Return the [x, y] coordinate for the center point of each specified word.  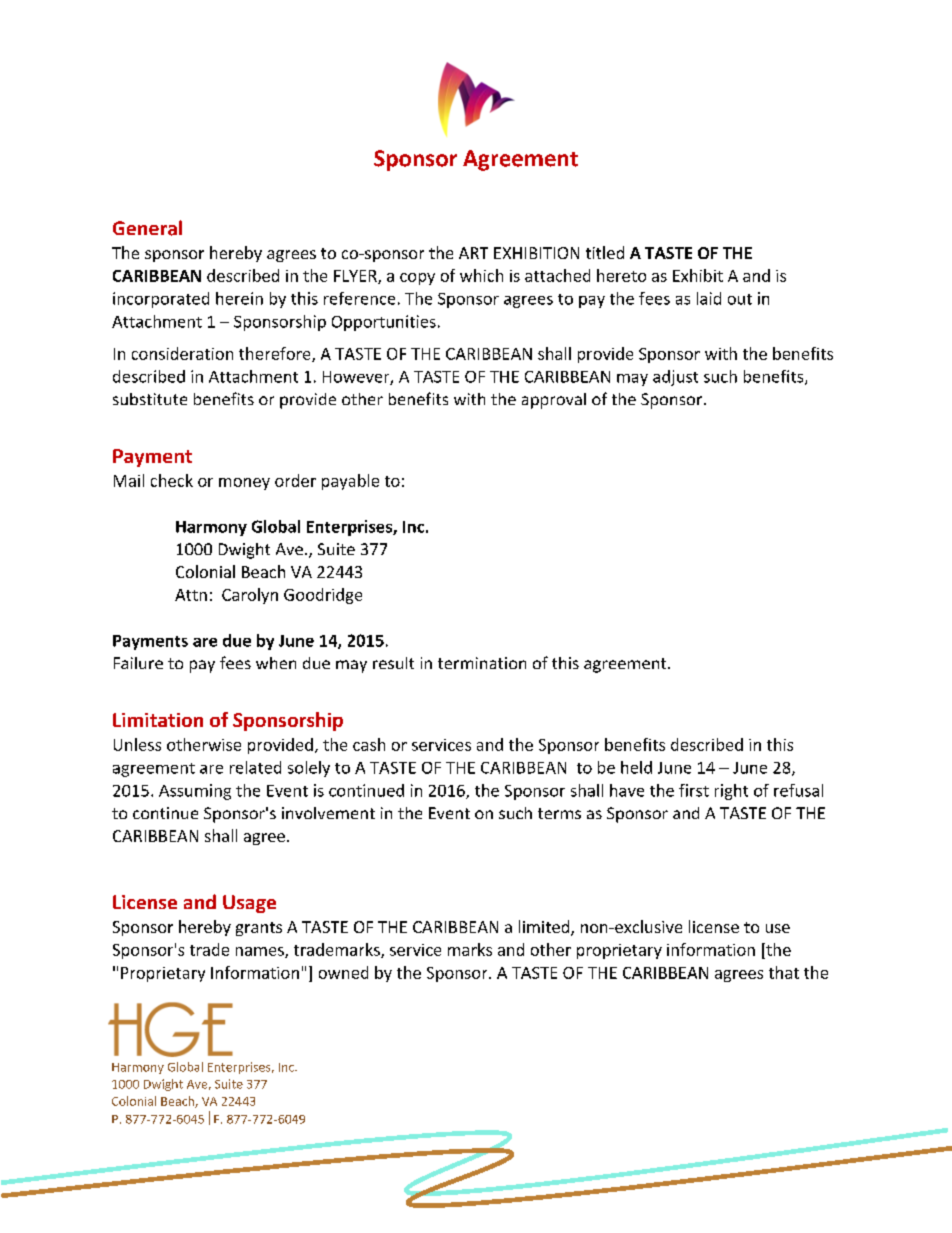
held [636, 767]
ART [473, 253]
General [147, 228]
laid [709, 298]
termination [482, 663]
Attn [191, 595]
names [261, 952]
